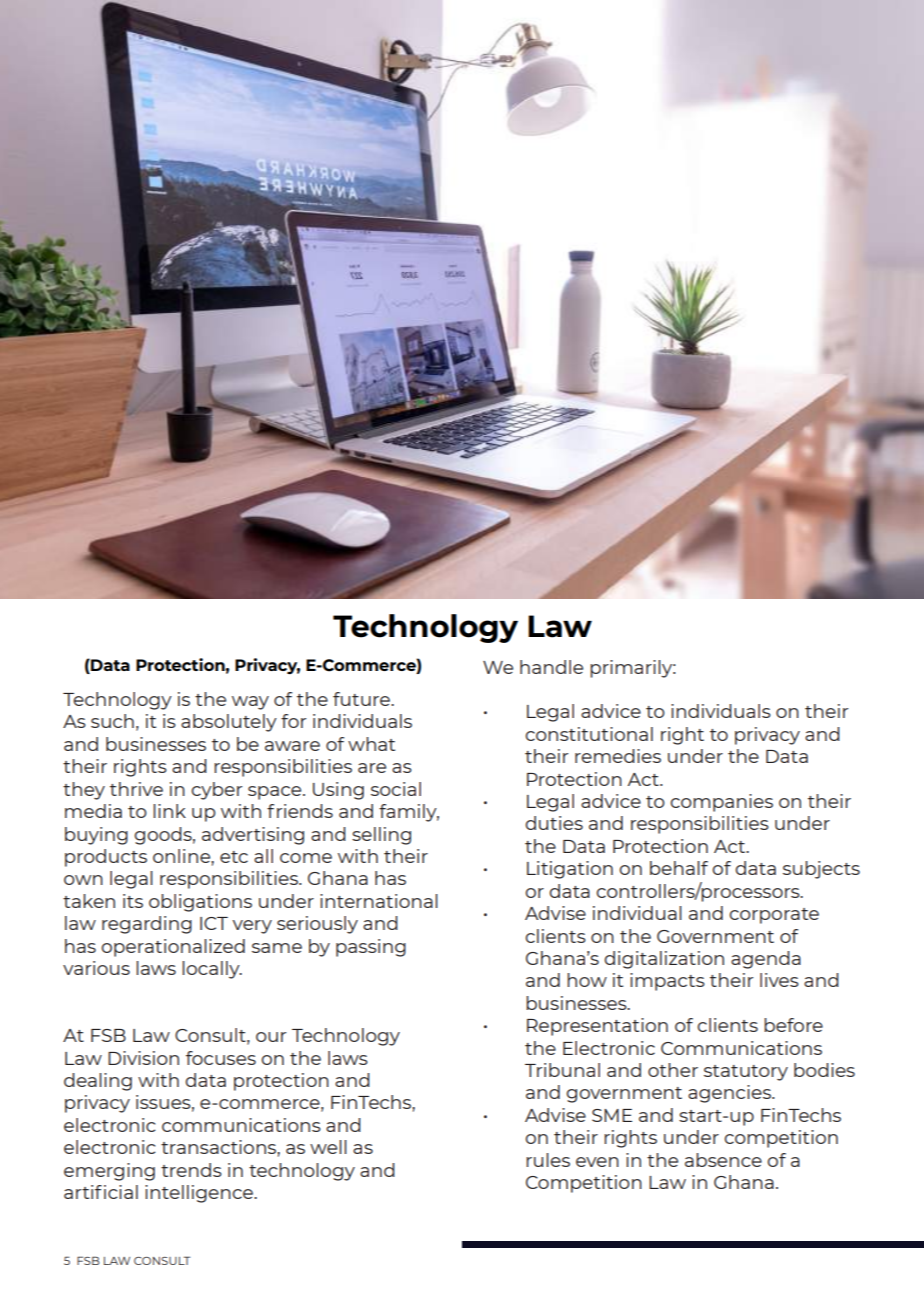  I want to click on Division, so click(143, 1058).
